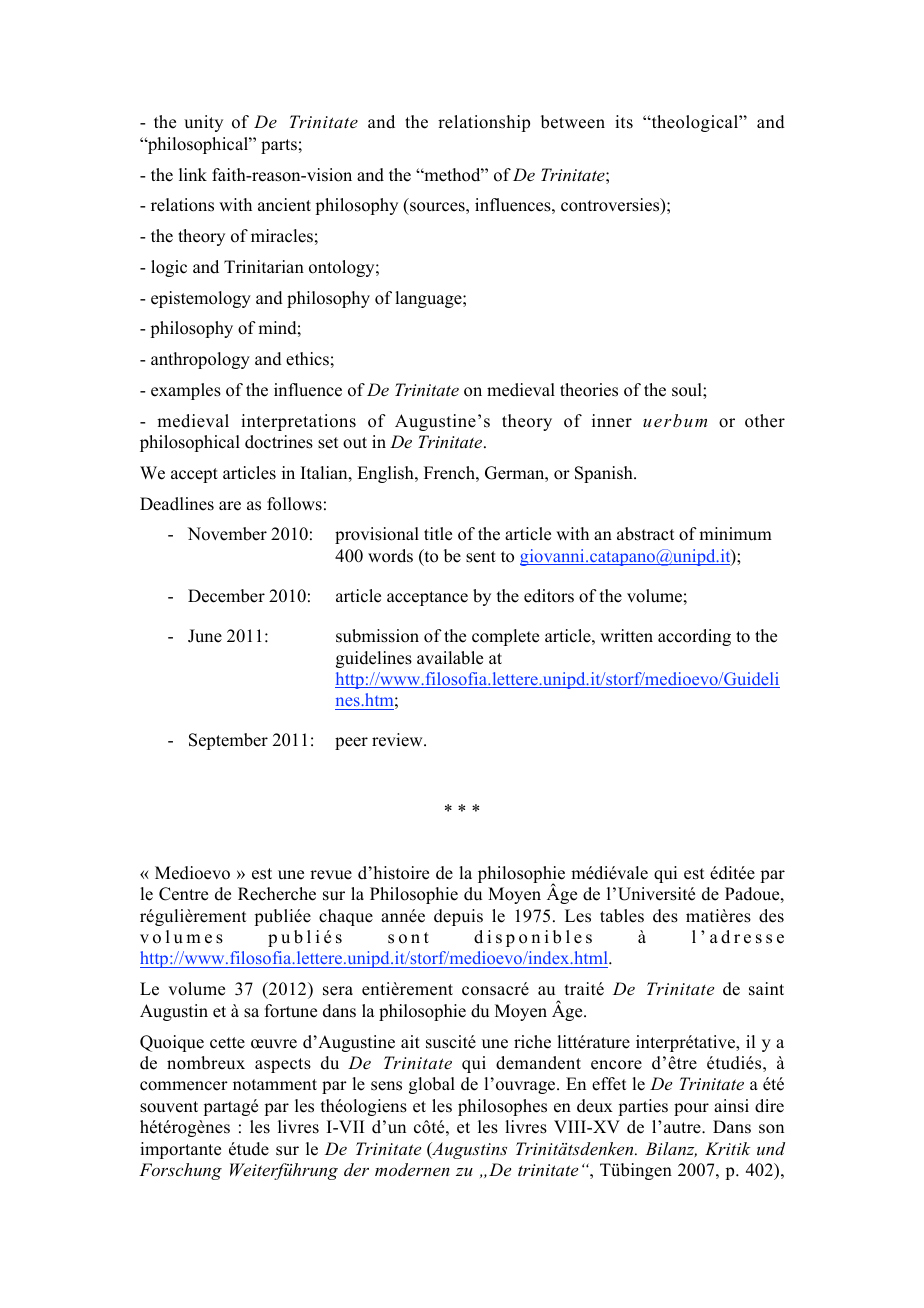 Image resolution: width=924 pixels, height=1308 pixels. I want to click on minimum, so click(735, 534).
